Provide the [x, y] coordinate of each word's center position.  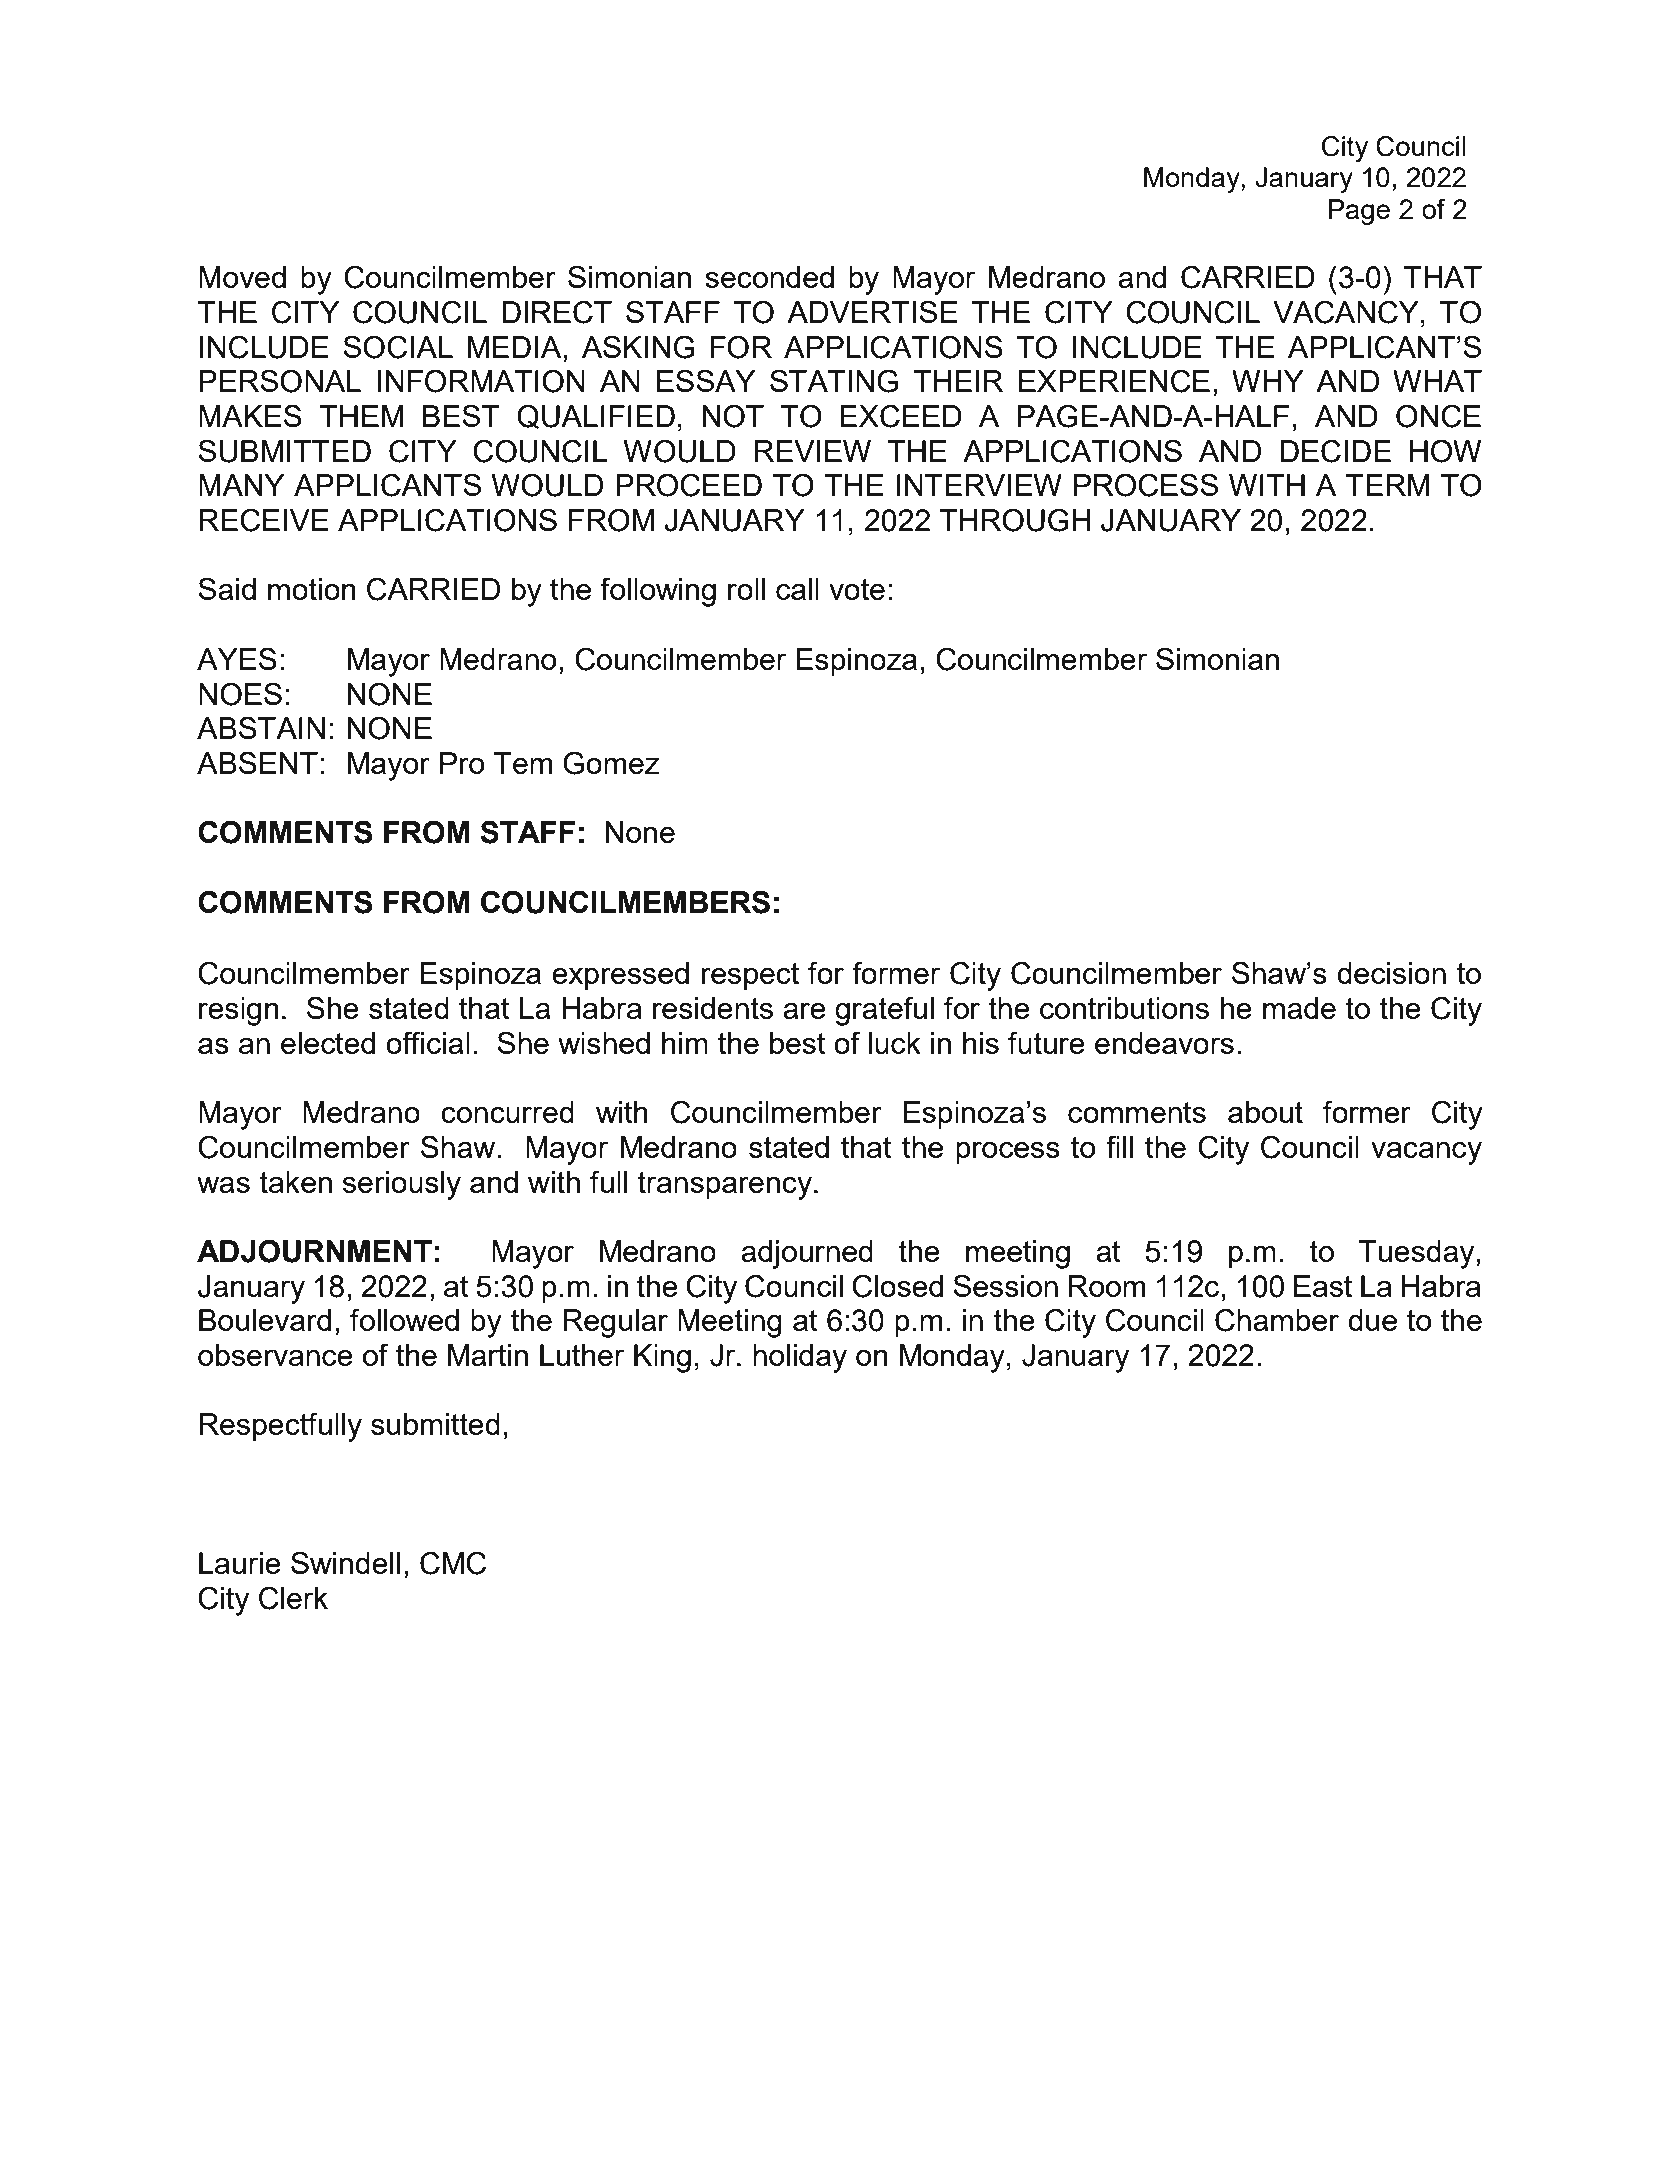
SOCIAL [398, 347]
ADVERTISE [872, 311]
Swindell [345, 1562]
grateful [884, 1011]
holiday [800, 1358]
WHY [1268, 381]
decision [1391, 973]
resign [239, 1011]
